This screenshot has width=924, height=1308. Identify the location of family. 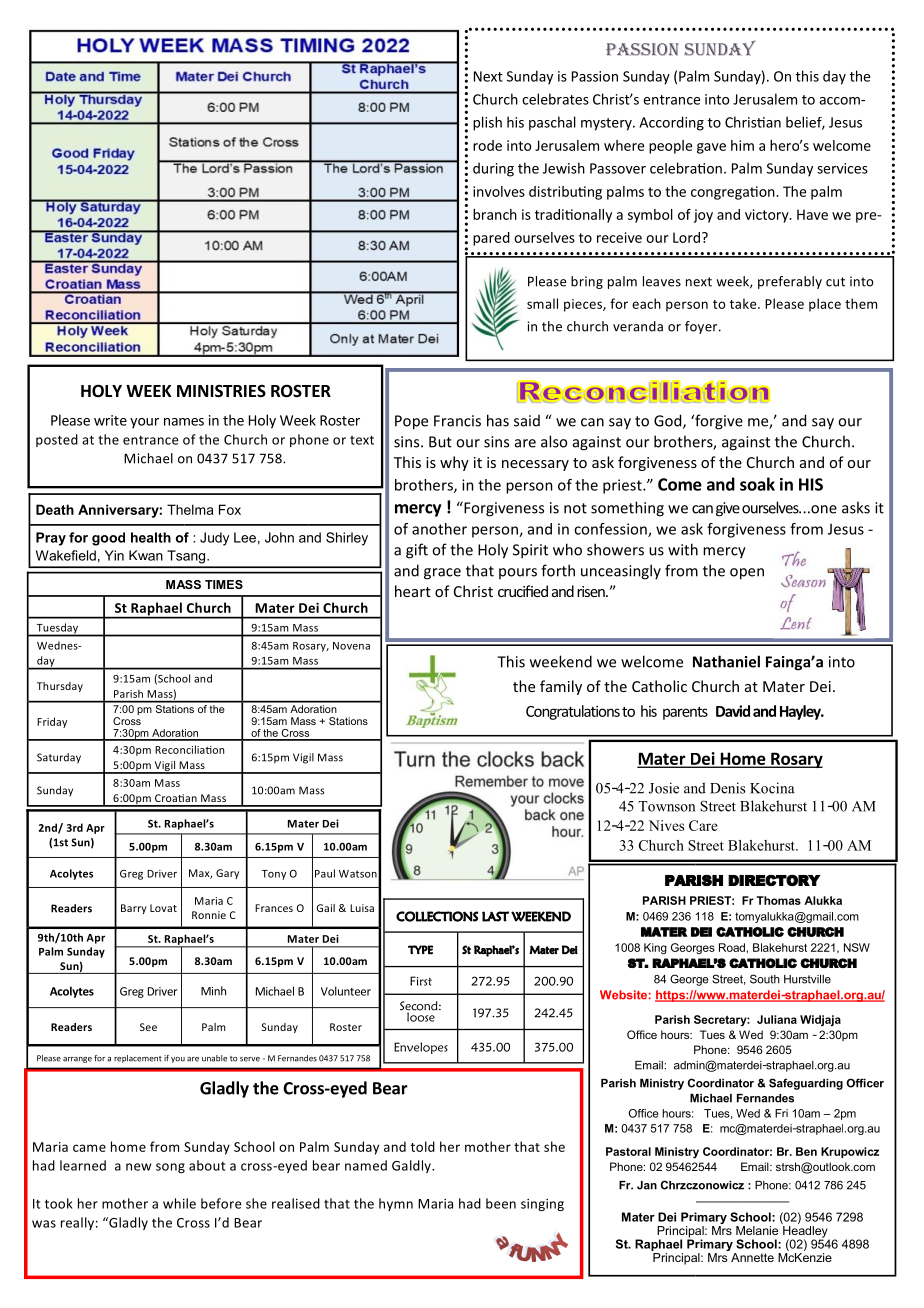
(561, 687).
